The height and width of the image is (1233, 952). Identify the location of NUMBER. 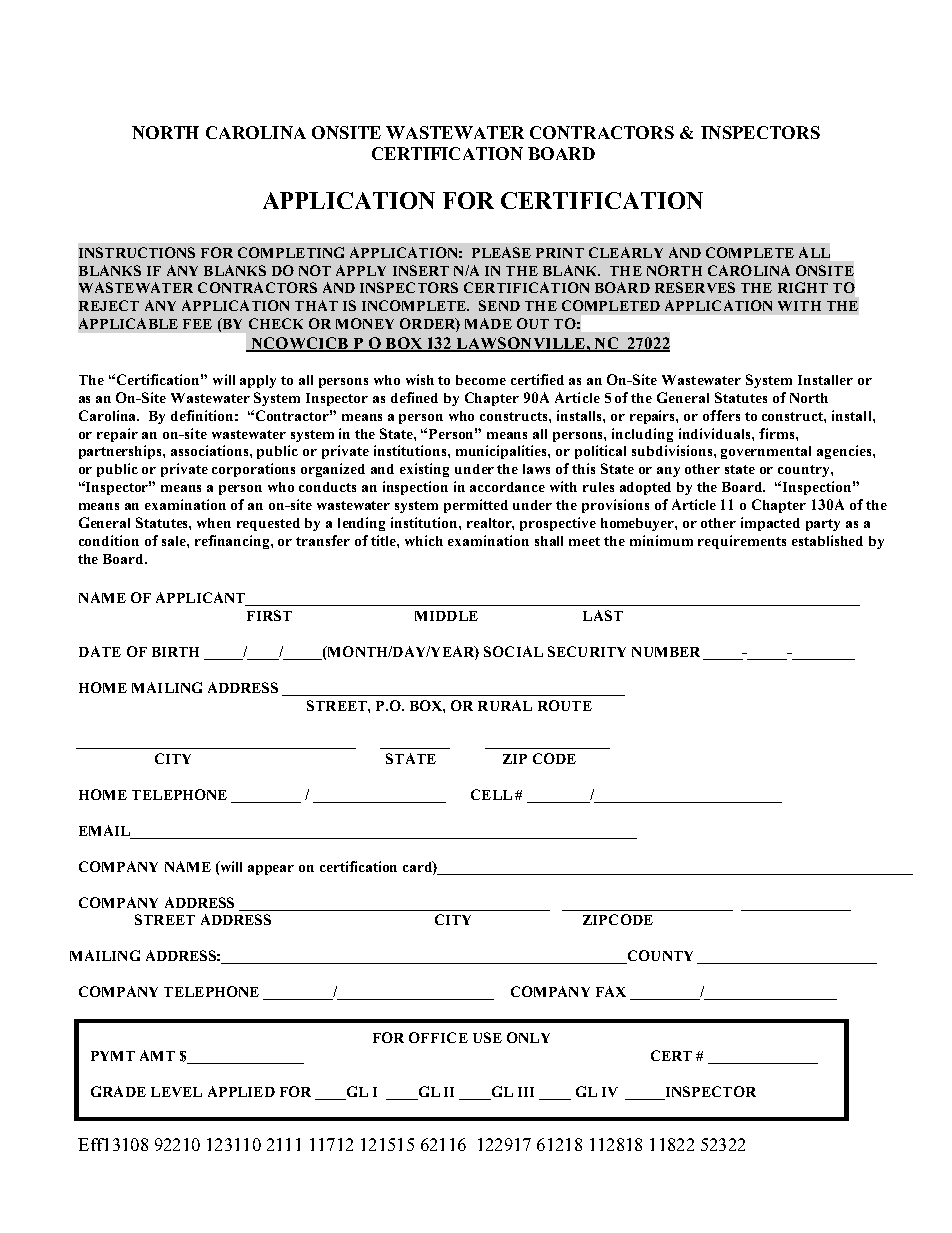
(666, 652).
